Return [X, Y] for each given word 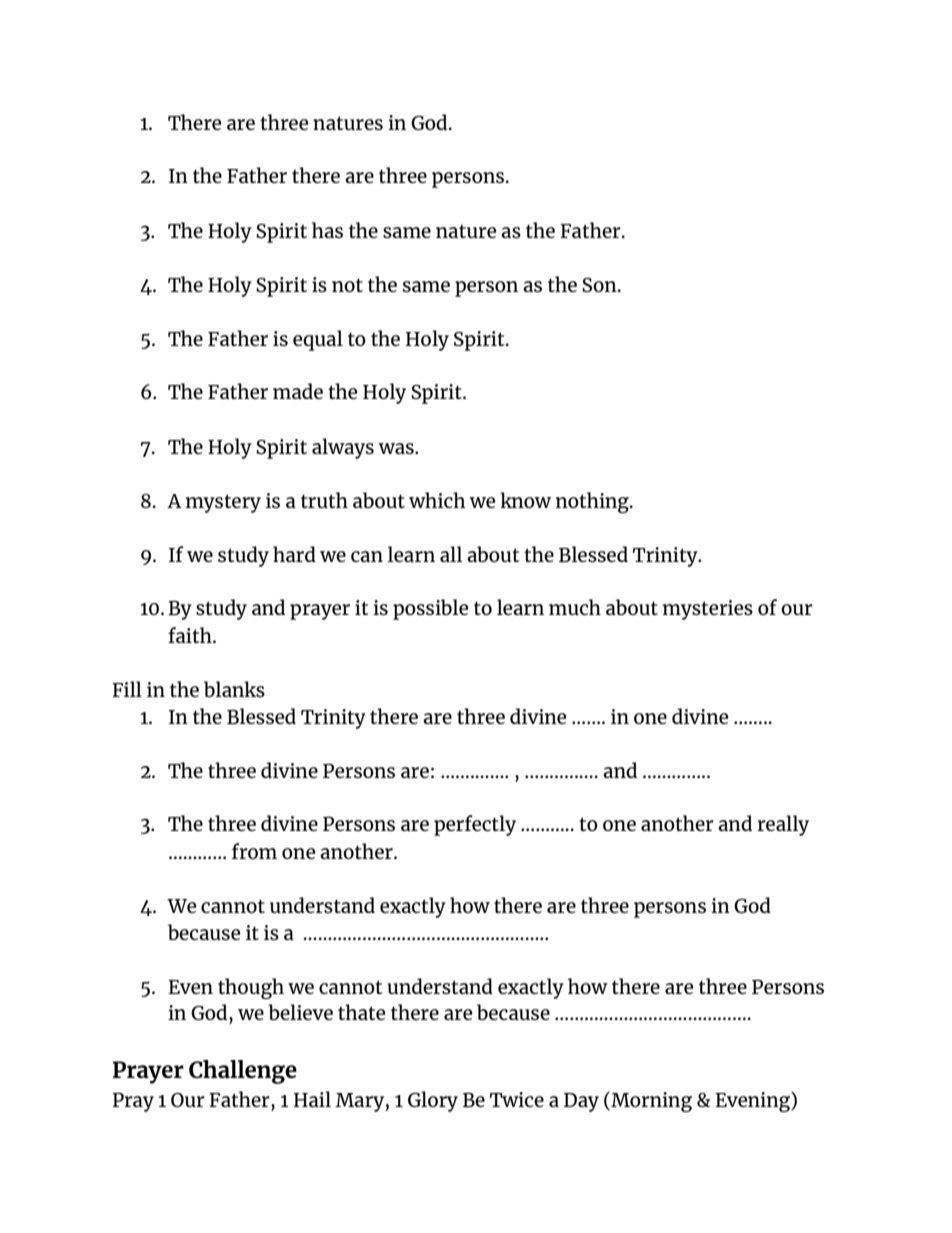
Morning [650, 1102]
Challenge [243, 1072]
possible [430, 609]
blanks [234, 689]
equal [318, 340]
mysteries [708, 610]
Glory [433, 1101]
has [327, 230]
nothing [593, 502]
